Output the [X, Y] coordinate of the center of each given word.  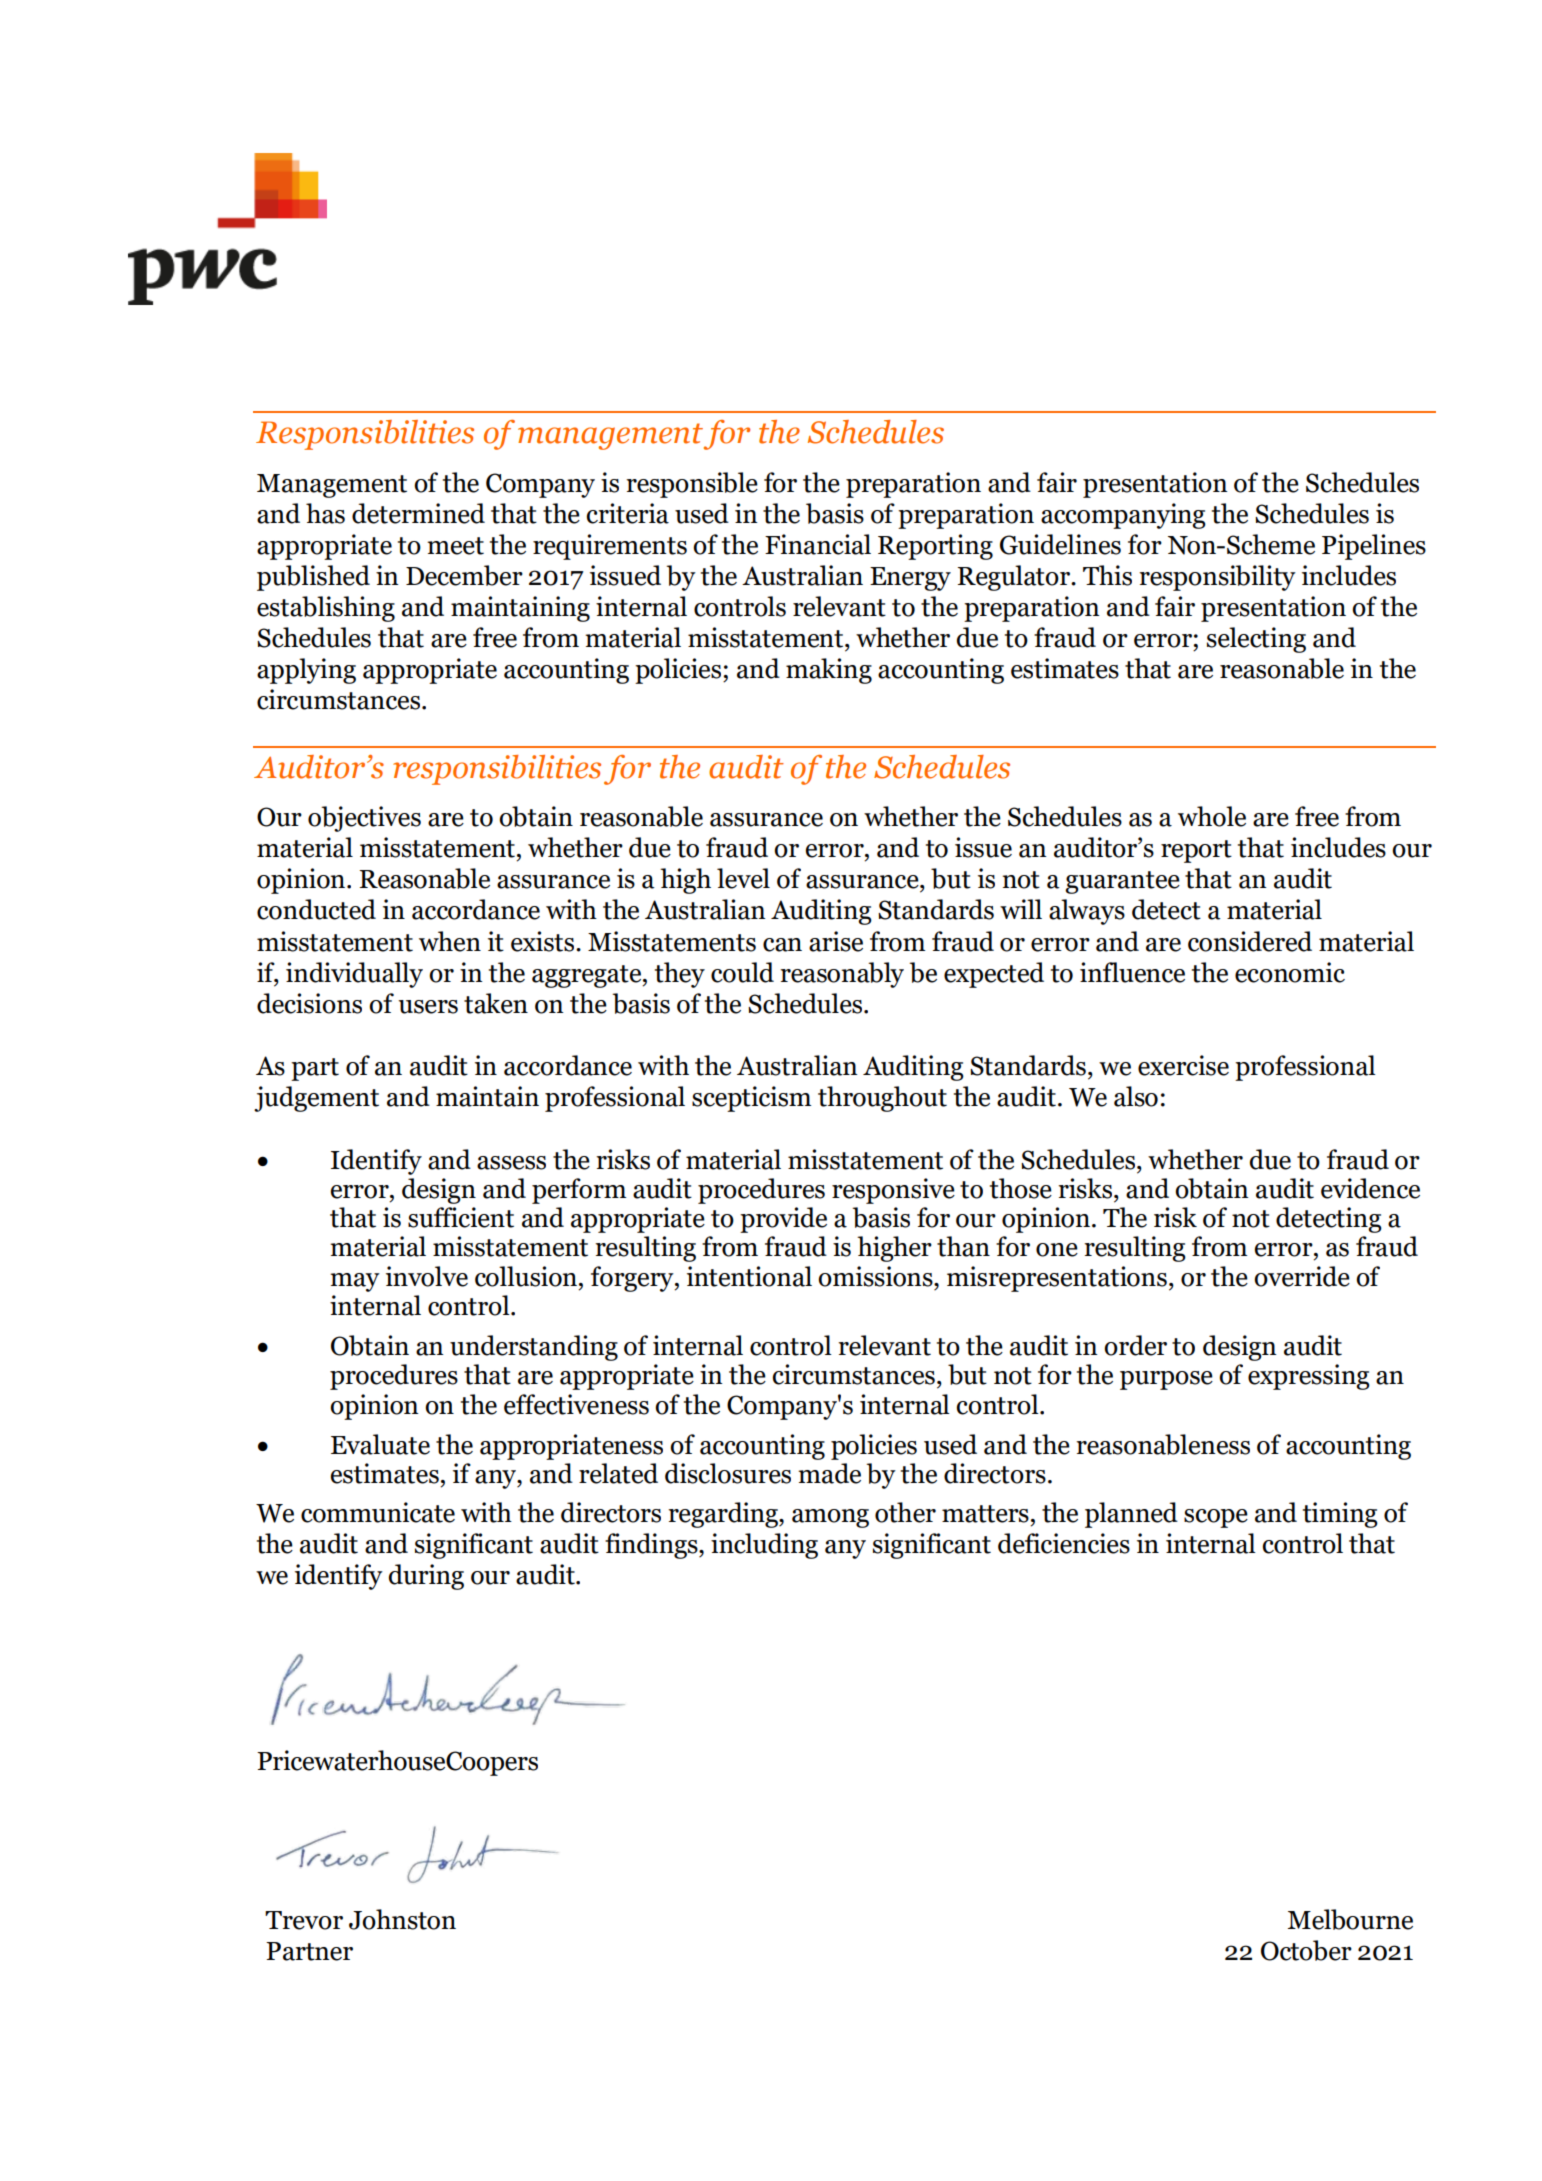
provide [783, 1220]
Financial [818, 544]
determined [418, 513]
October [1306, 1950]
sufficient [461, 1217]
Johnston [402, 1919]
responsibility [1217, 578]
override [1302, 1276]
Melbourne [1350, 1919]
